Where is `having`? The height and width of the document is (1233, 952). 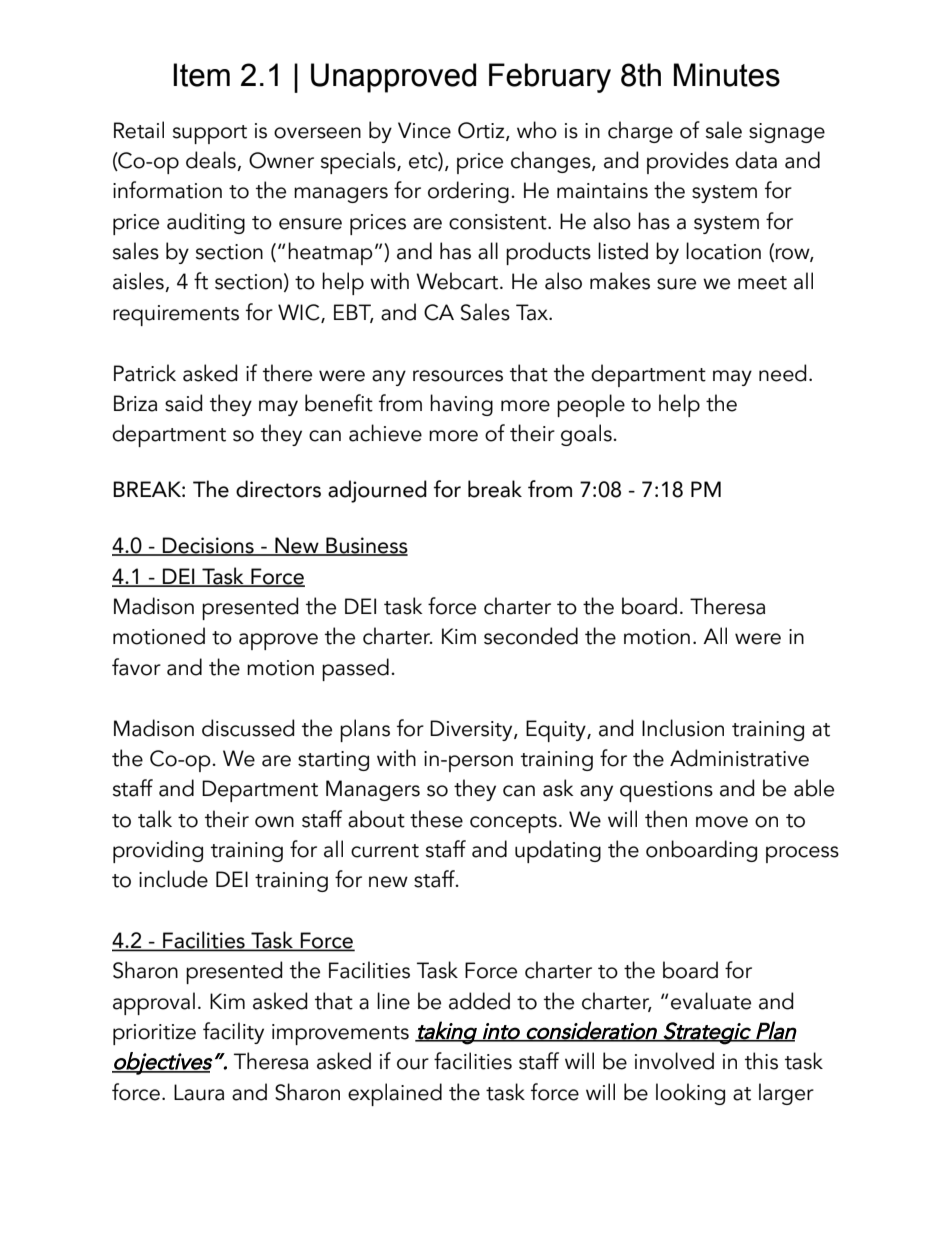
having is located at coordinates (461, 405).
